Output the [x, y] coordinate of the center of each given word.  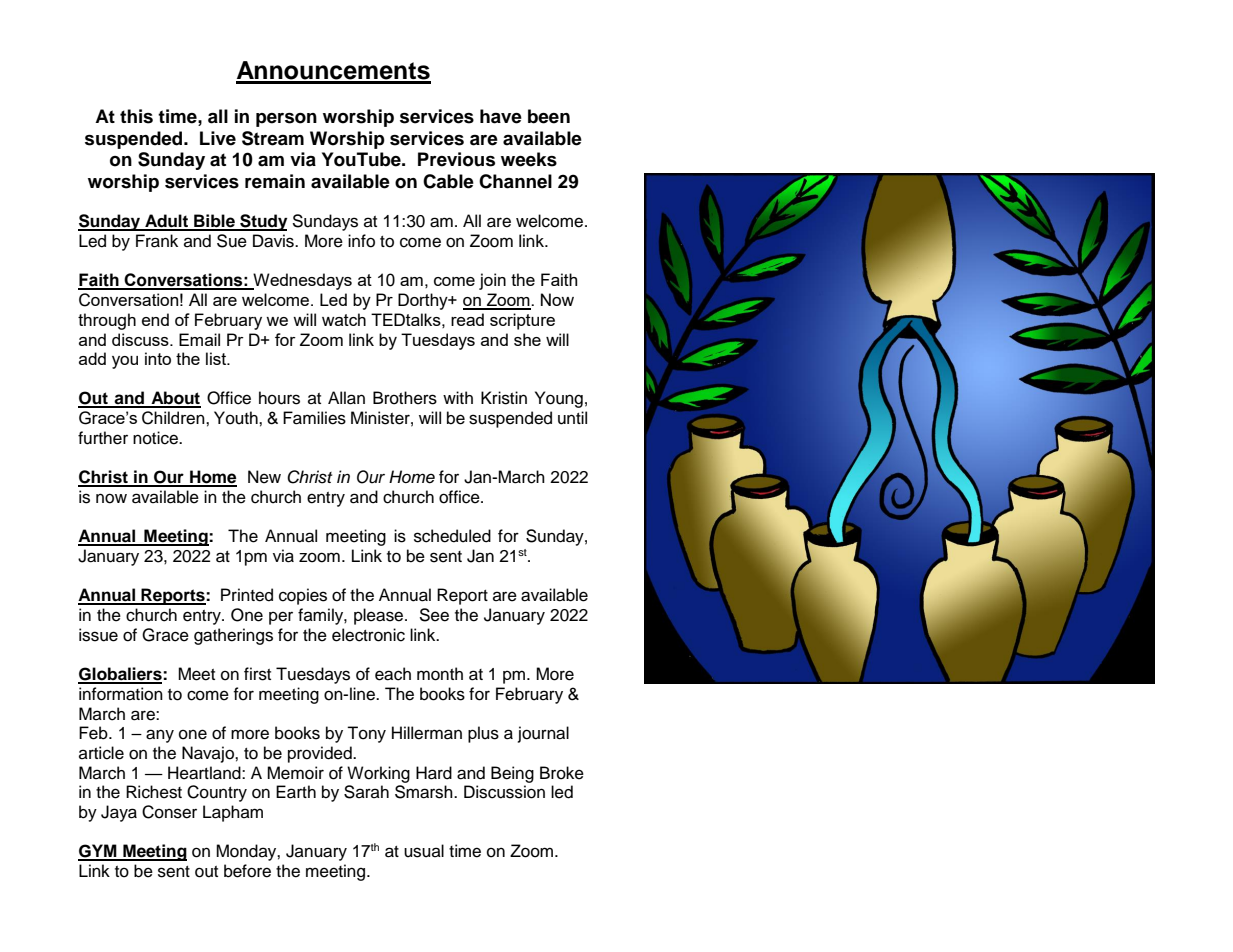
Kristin [504, 398]
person [286, 120]
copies [303, 596]
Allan [346, 398]
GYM [98, 852]
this [136, 116]
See [434, 615]
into [158, 358]
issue [98, 635]
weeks [529, 159]
